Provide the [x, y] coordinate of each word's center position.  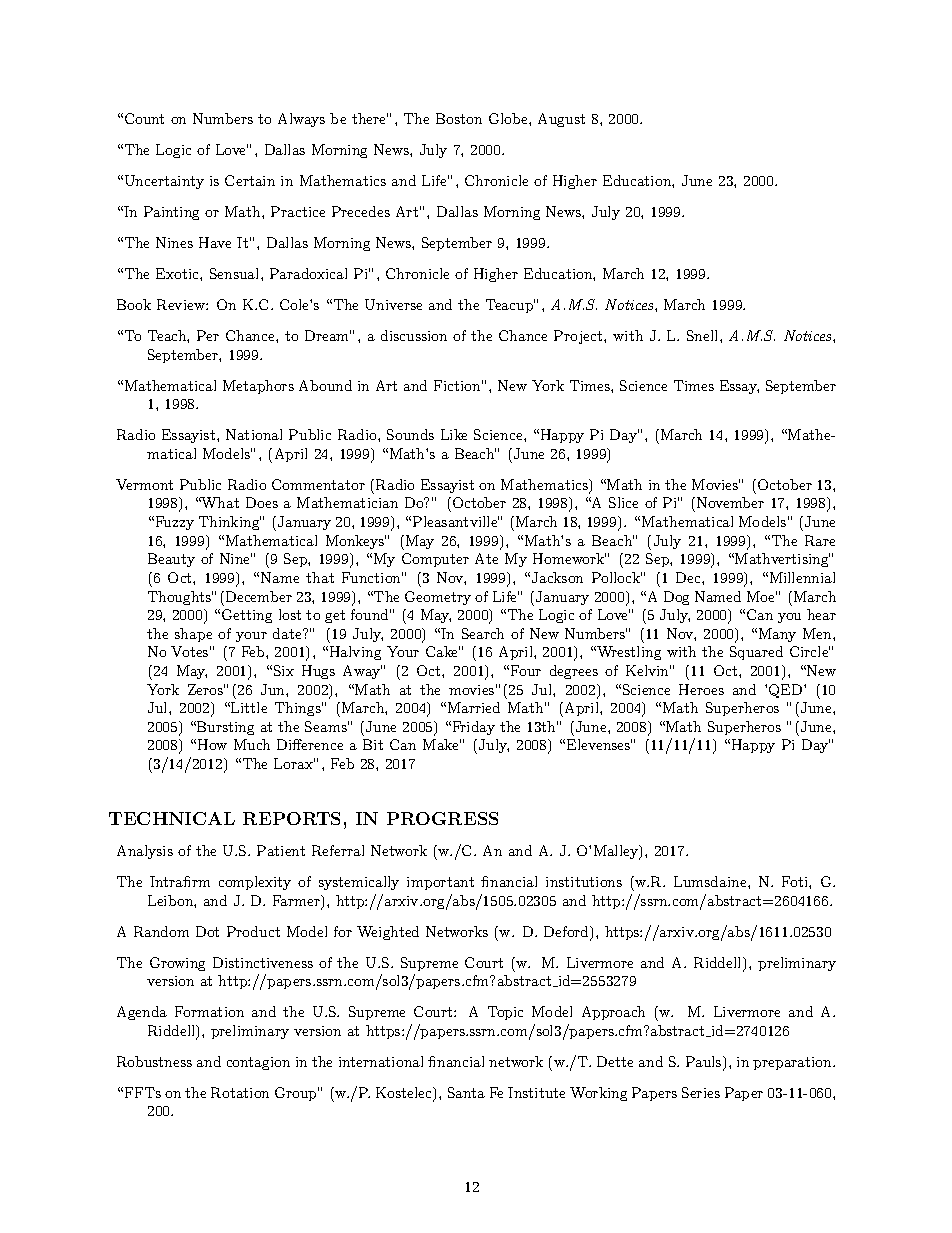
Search [483, 633]
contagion [258, 1063]
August [561, 120]
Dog [676, 598]
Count [144, 118]
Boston [459, 118]
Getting [247, 616]
